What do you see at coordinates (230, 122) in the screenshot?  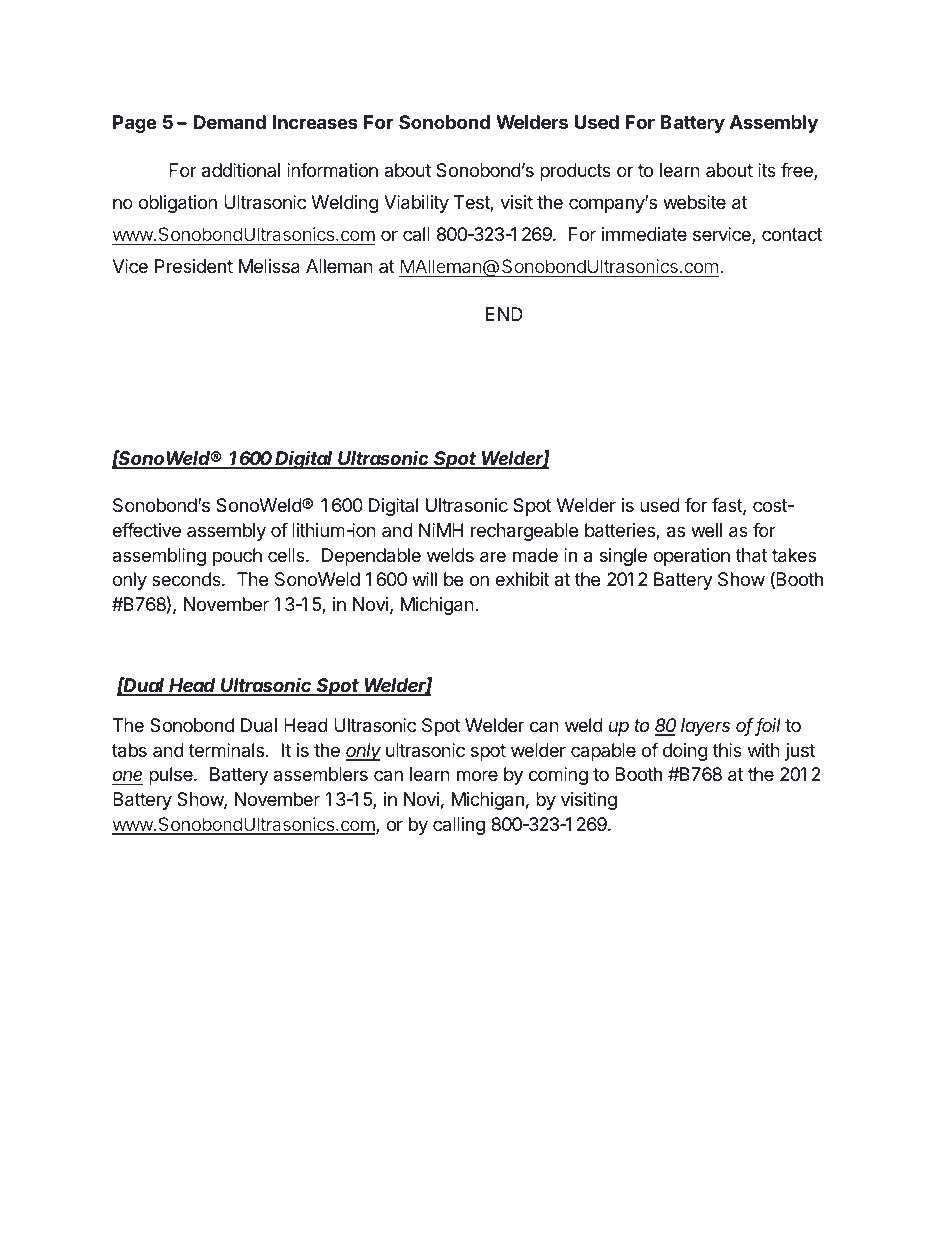 I see `Demand` at bounding box center [230, 122].
